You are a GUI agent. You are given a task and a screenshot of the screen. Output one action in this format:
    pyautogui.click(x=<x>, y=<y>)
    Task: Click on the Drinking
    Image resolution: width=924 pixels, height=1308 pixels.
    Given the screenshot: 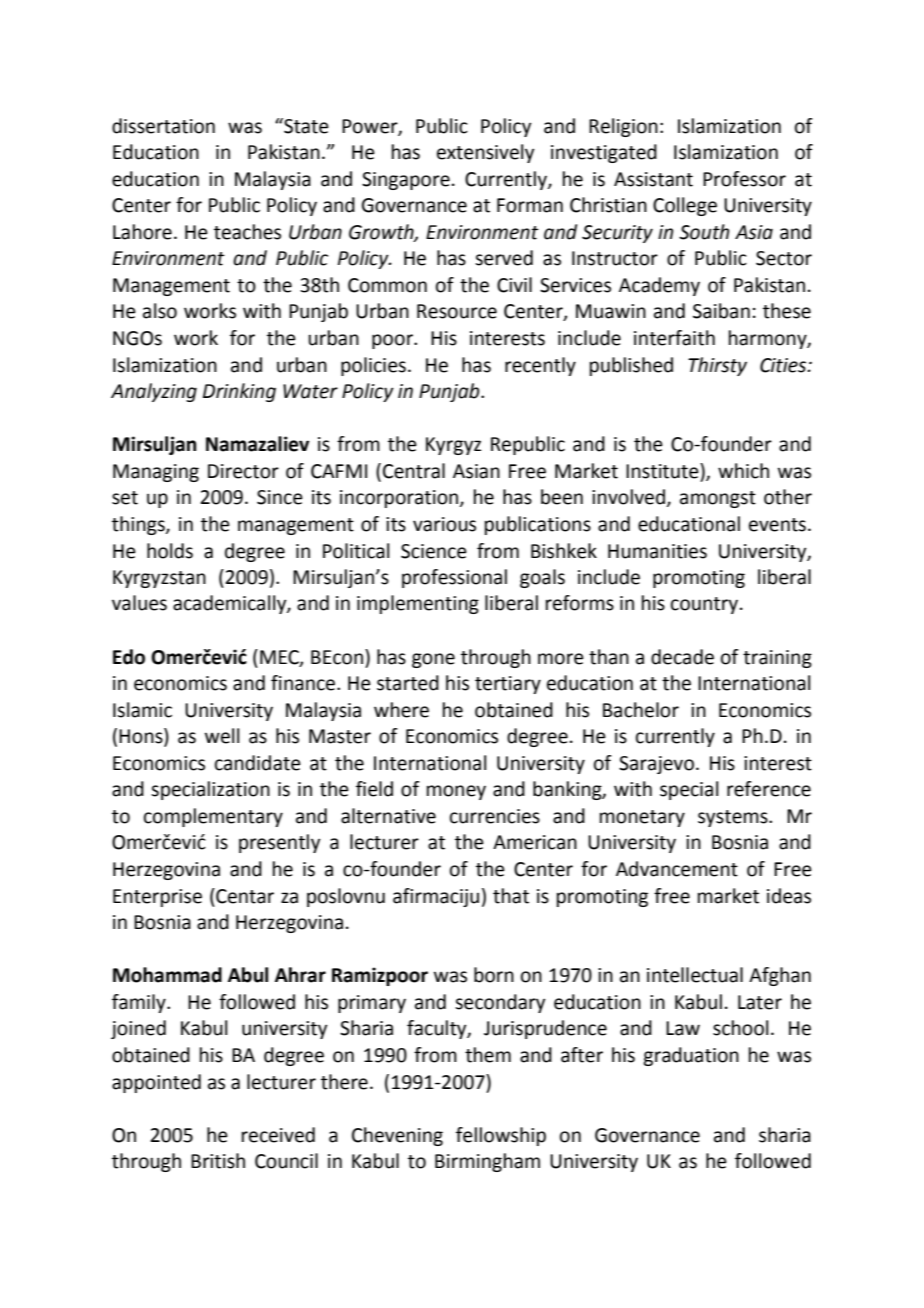 What is the action you would take?
    pyautogui.click(x=239, y=392)
